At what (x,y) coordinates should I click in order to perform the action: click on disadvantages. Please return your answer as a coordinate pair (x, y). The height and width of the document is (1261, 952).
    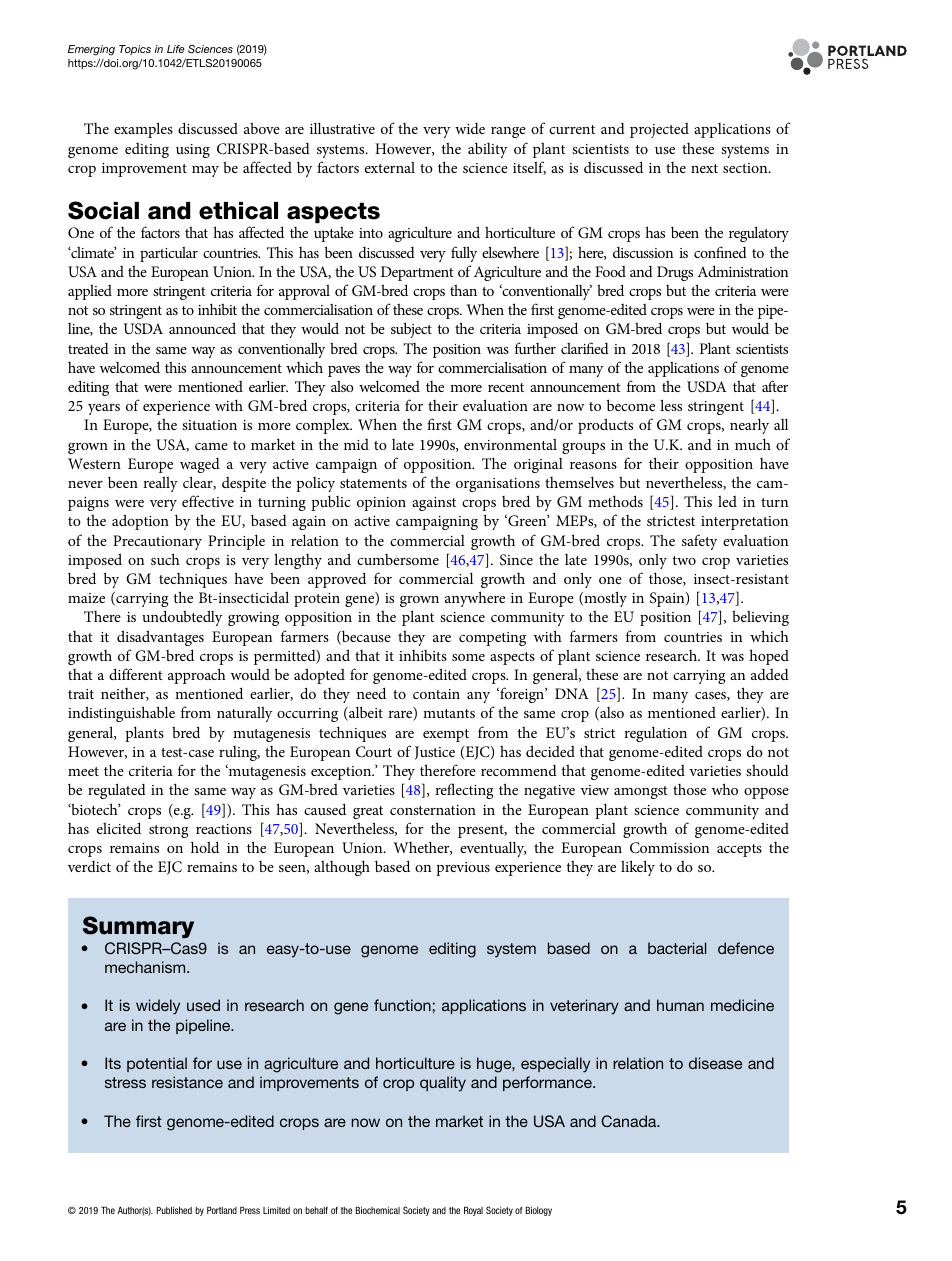
    Looking at the image, I should click on (160, 638).
